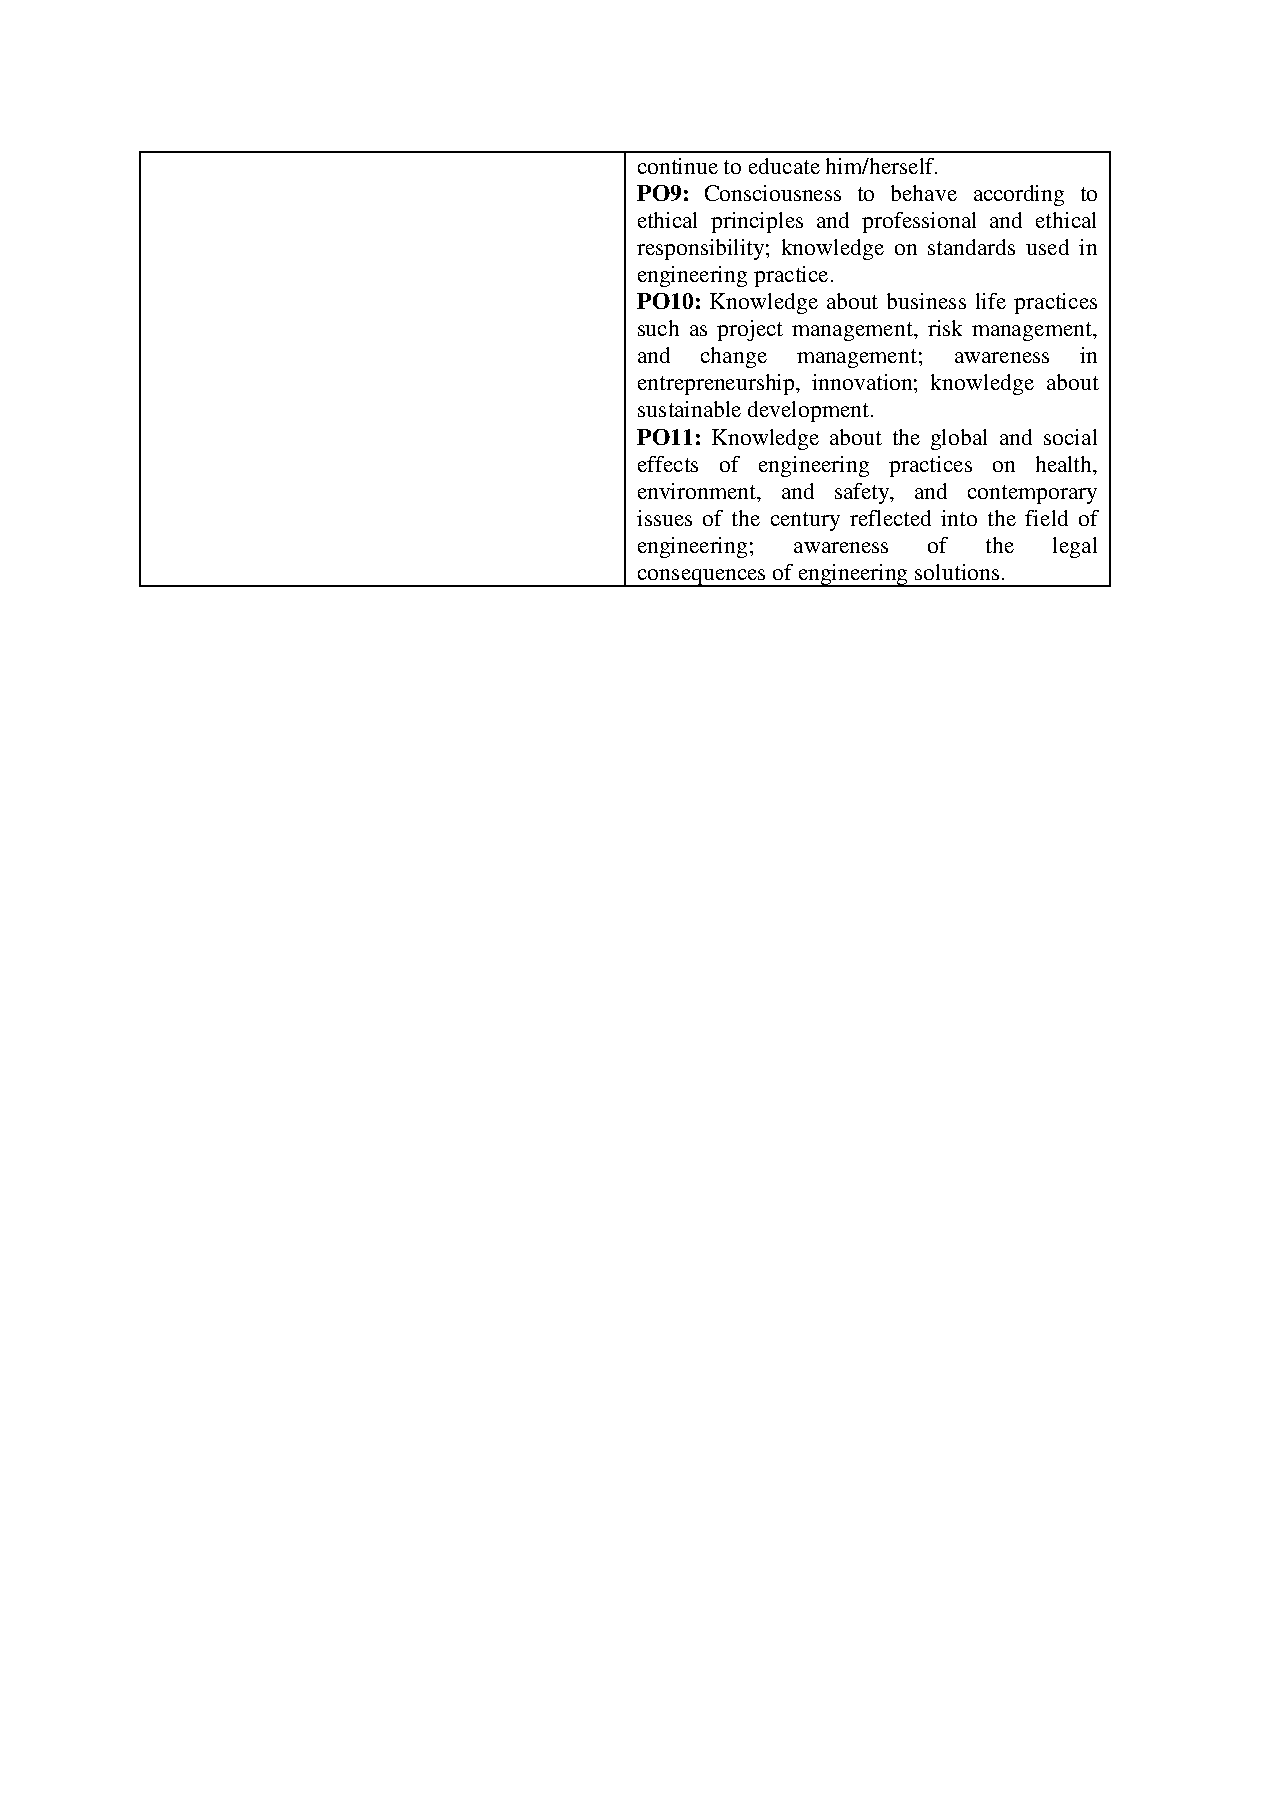 The height and width of the document is (1801, 1274). Describe the element at coordinates (924, 193) in the document. I see `behave` at that location.
